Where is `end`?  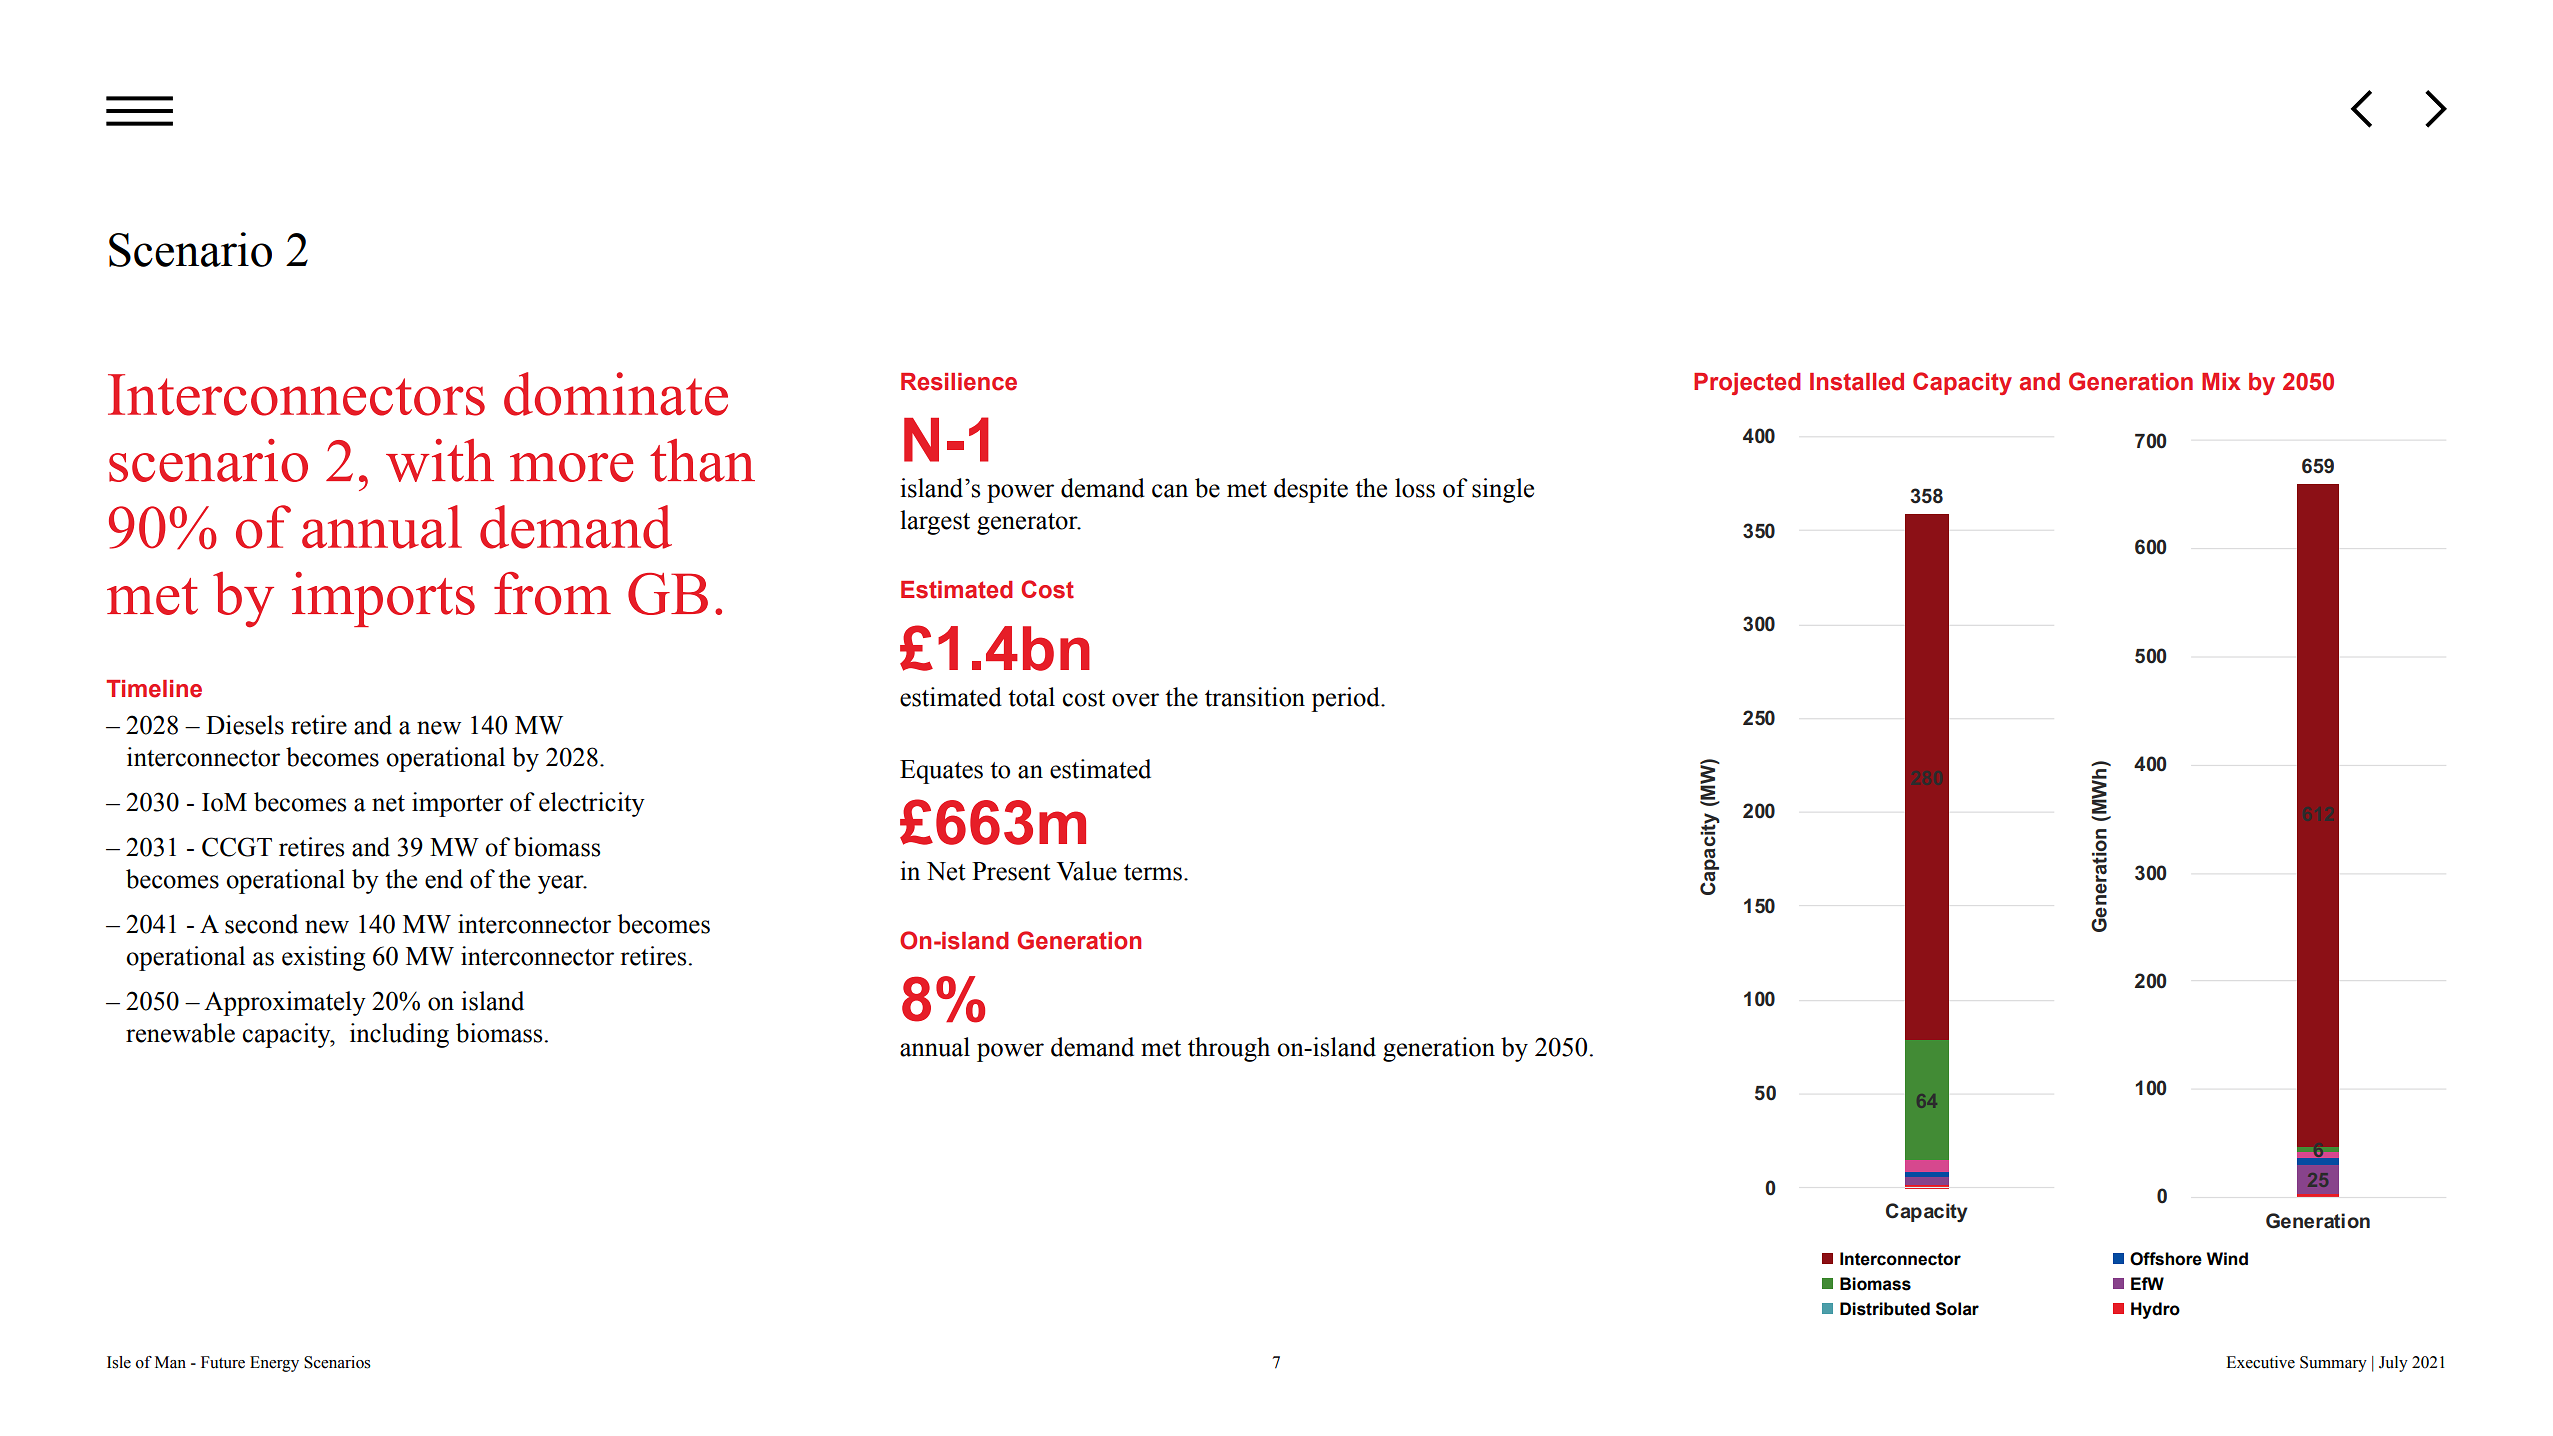
end is located at coordinates (444, 879).
